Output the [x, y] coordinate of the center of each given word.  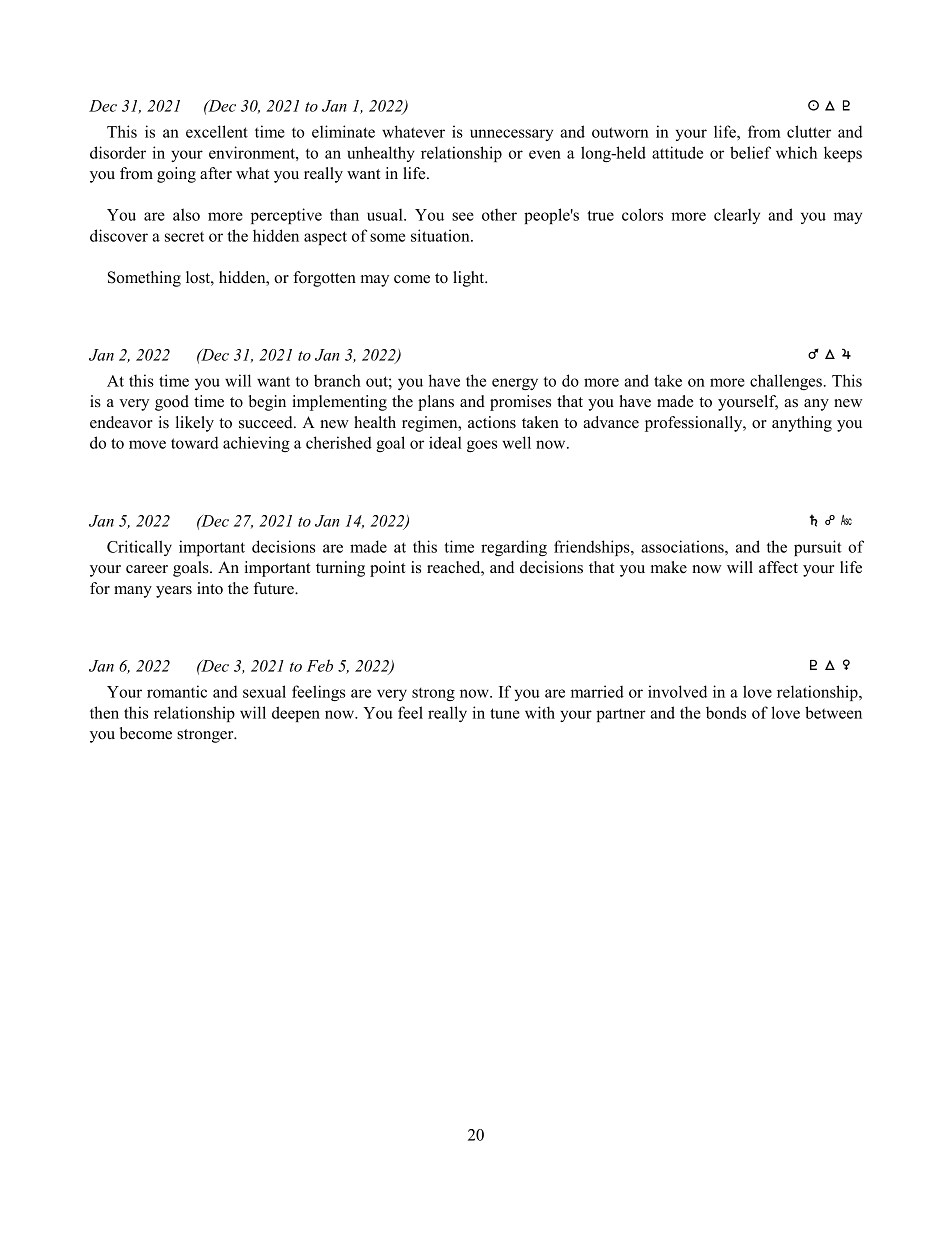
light [470, 279]
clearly [737, 216]
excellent [217, 131]
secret [184, 237]
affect [778, 567]
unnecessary [511, 135]
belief [750, 152]
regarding [514, 548]
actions [492, 422]
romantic [177, 691]
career [147, 569]
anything [802, 424]
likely [195, 424]
